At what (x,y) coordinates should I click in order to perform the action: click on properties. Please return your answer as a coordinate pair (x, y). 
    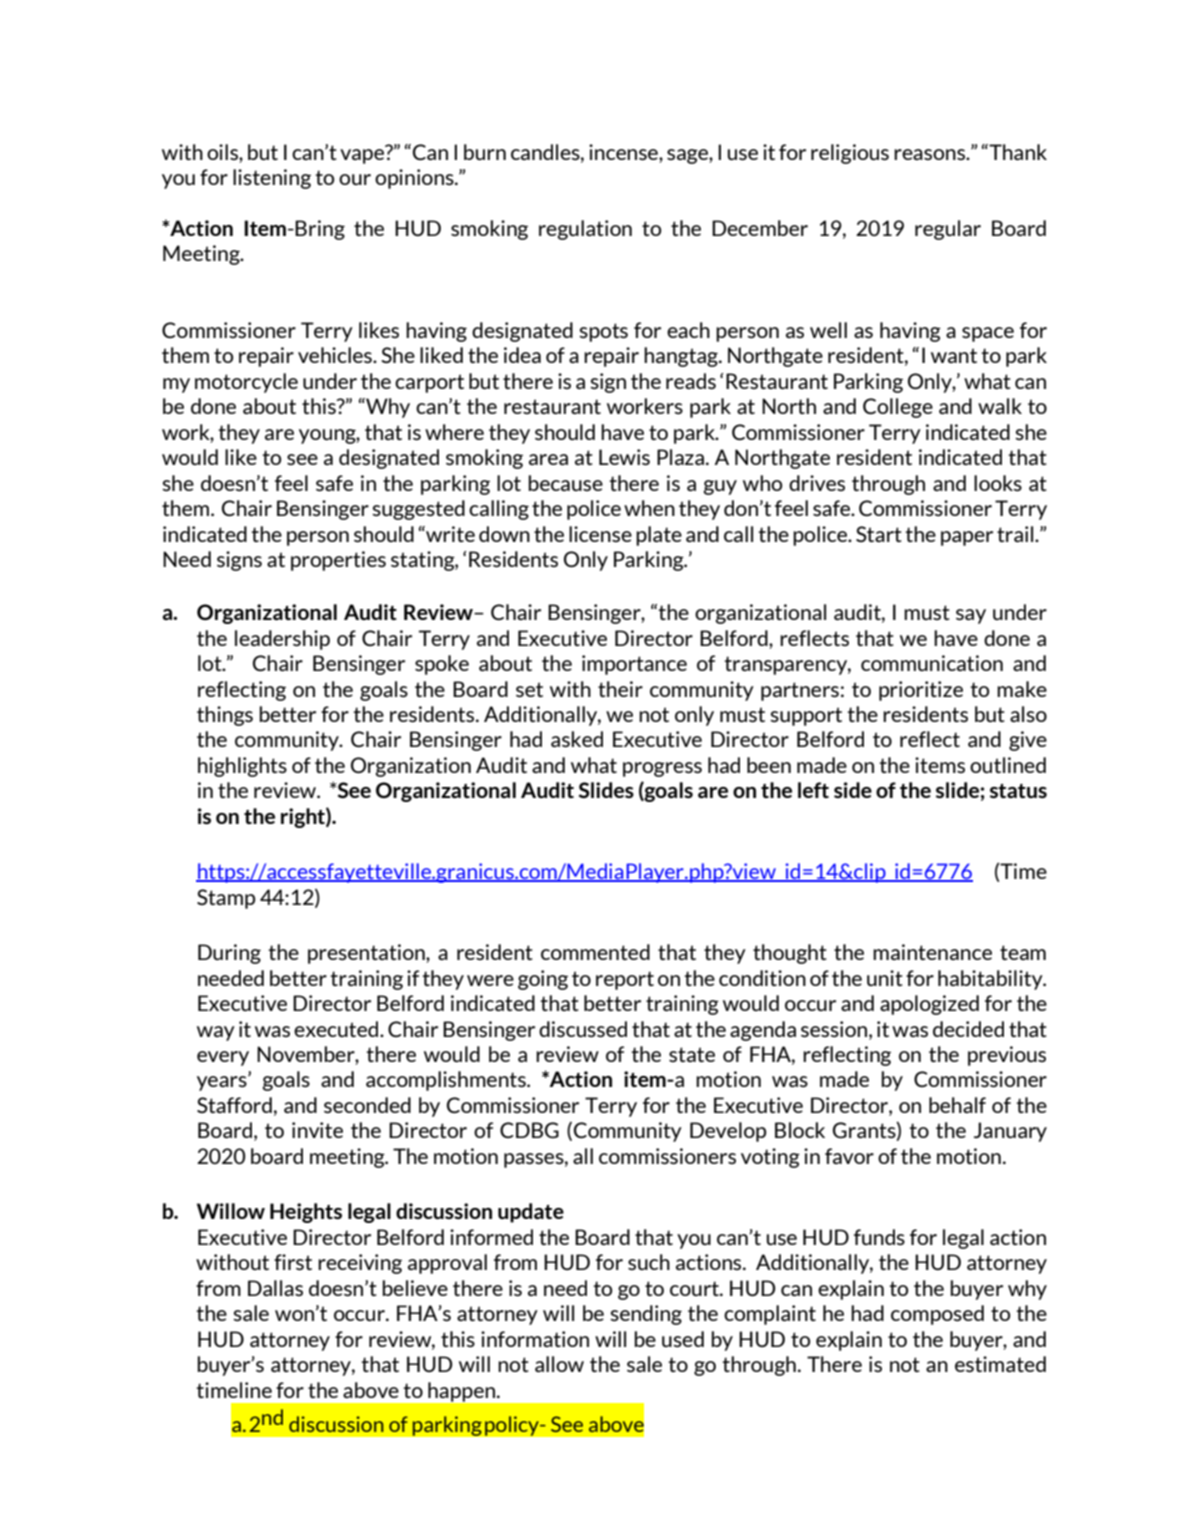
    Looking at the image, I should click on (338, 561).
